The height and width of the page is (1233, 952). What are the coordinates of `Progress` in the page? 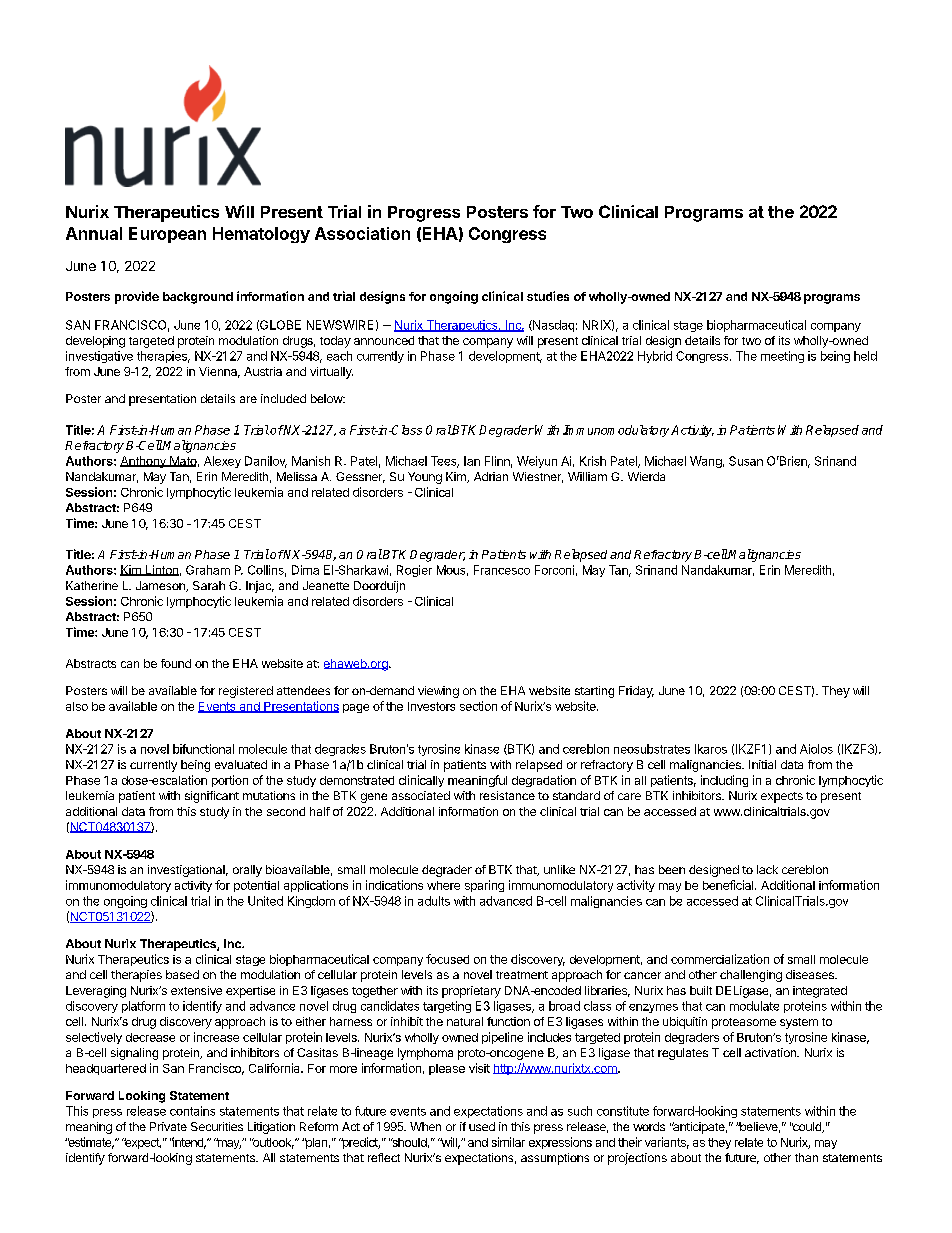 It's located at (424, 214).
